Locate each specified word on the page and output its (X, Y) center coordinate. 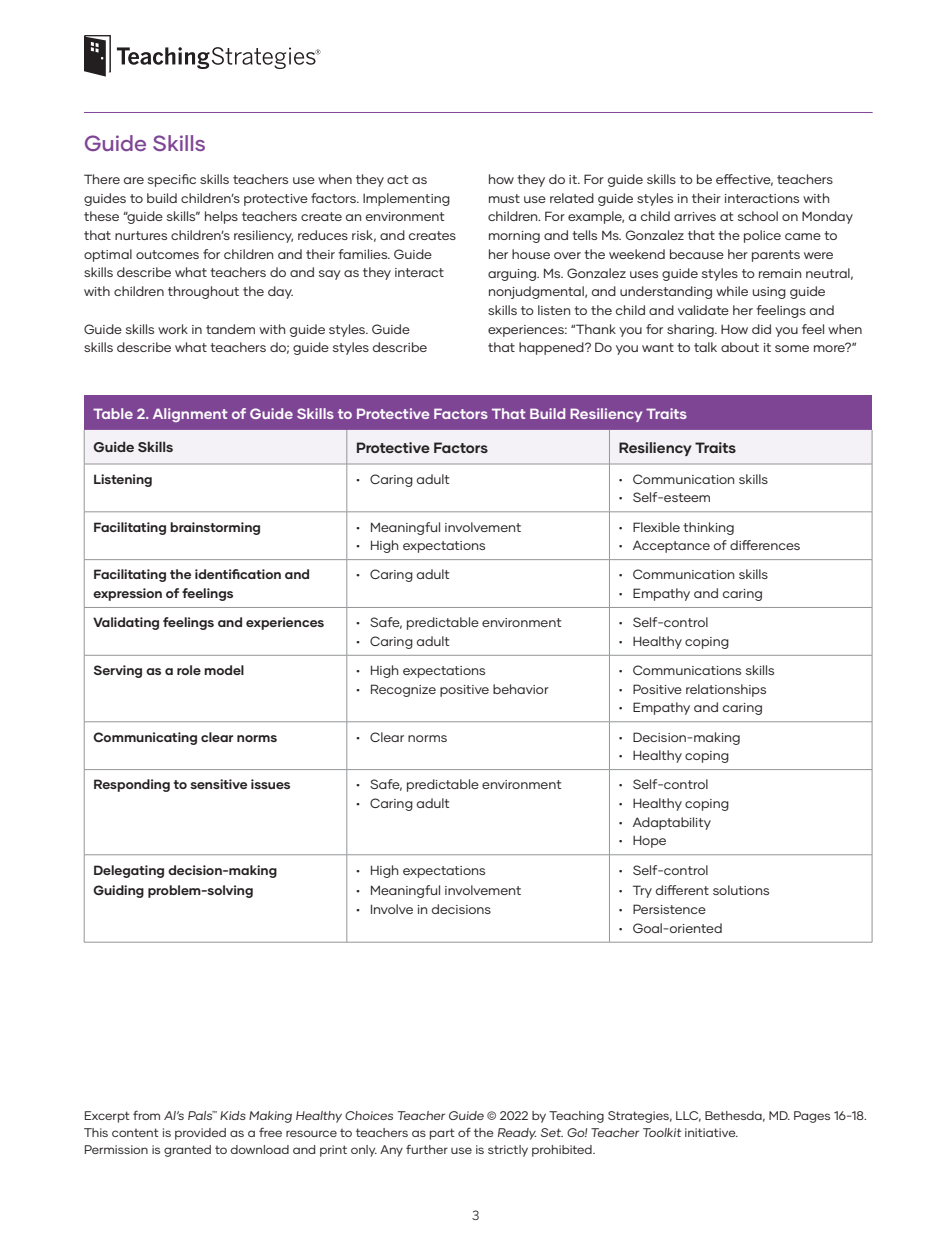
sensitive (218, 784)
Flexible (656, 527)
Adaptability (672, 823)
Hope (649, 841)
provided (200, 1134)
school (758, 216)
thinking (708, 528)
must (504, 198)
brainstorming (215, 528)
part (442, 1134)
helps (221, 217)
